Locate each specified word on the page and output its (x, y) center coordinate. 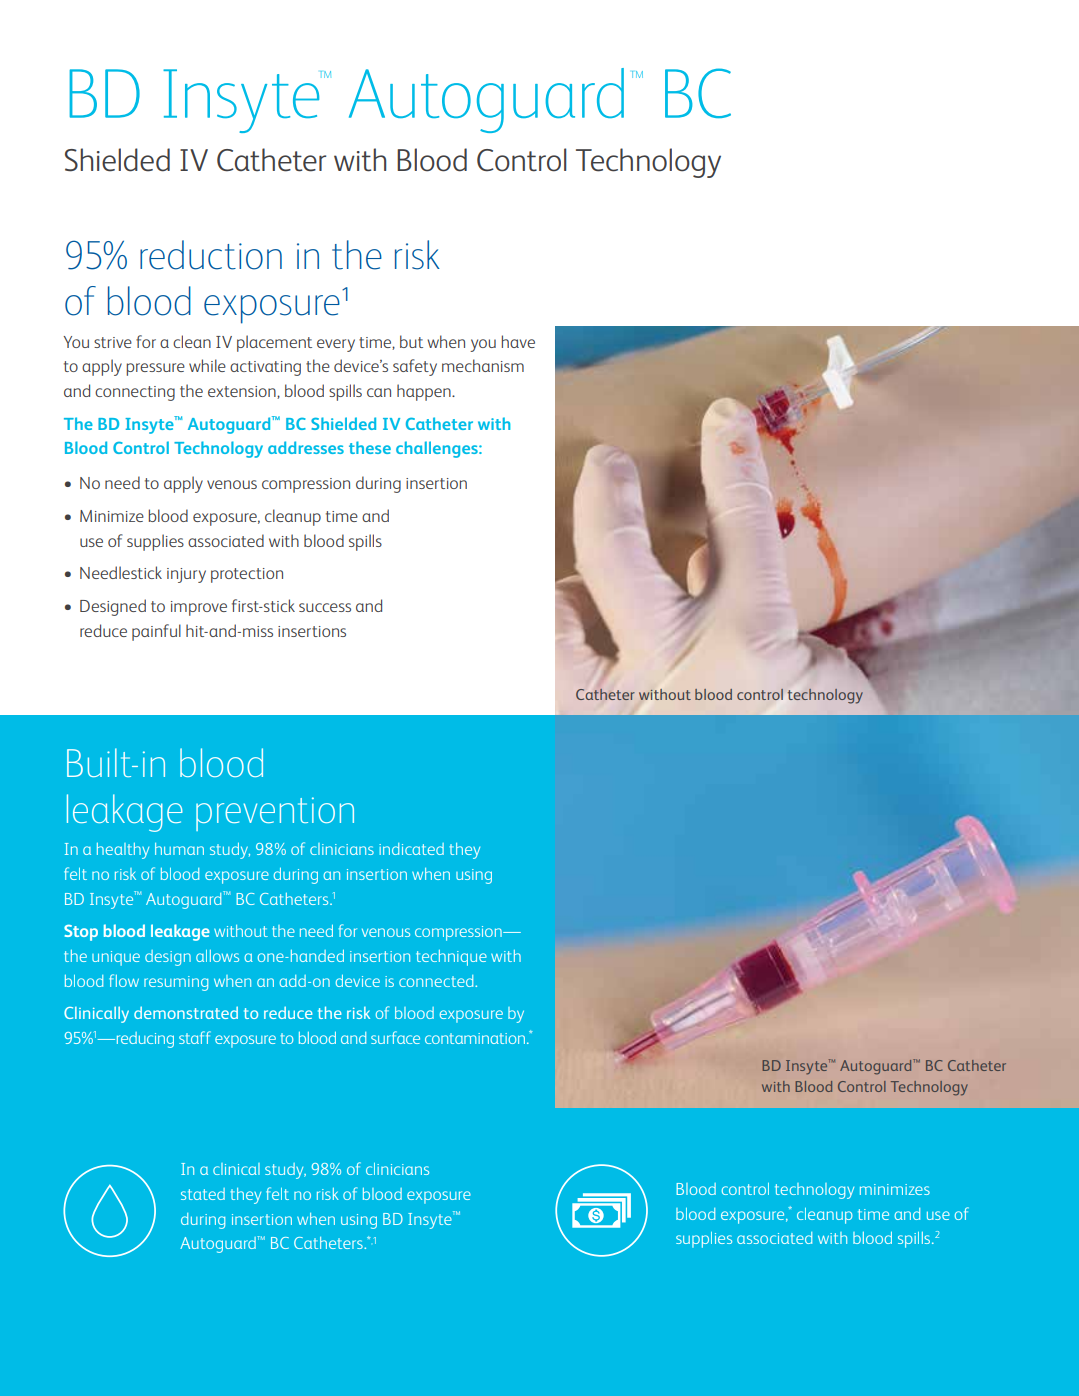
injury (186, 575)
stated (203, 1194)
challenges (438, 449)
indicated (411, 849)
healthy (123, 851)
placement (274, 343)
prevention (275, 814)
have (518, 341)
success (325, 607)
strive (113, 342)
